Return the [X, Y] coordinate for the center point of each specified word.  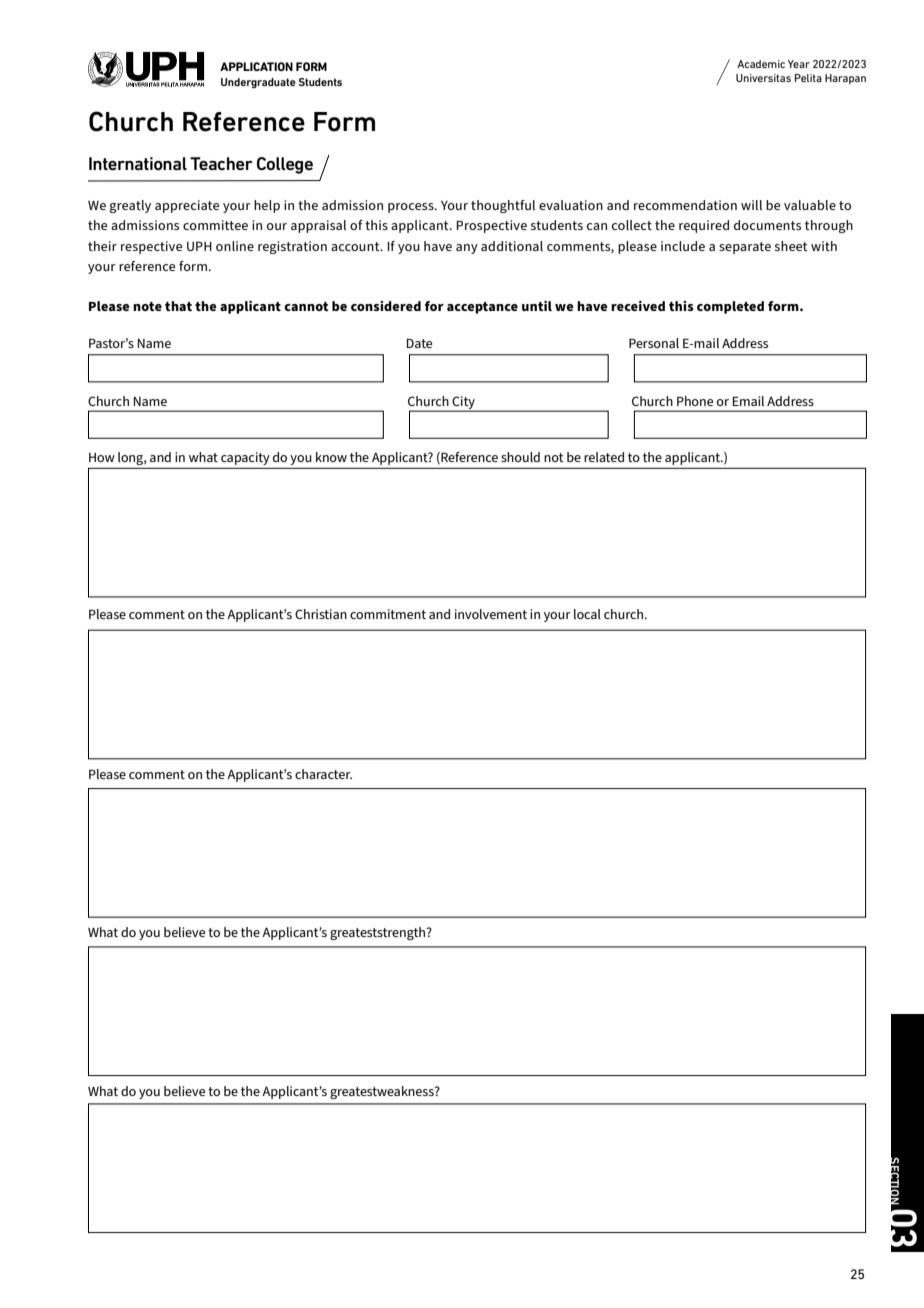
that [178, 306]
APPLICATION [256, 66]
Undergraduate [258, 83]
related [604, 457]
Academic [761, 64]
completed [730, 307]
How [102, 457]
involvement [491, 614]
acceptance [482, 308]
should [520, 457]
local [587, 614]
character [323, 774]
